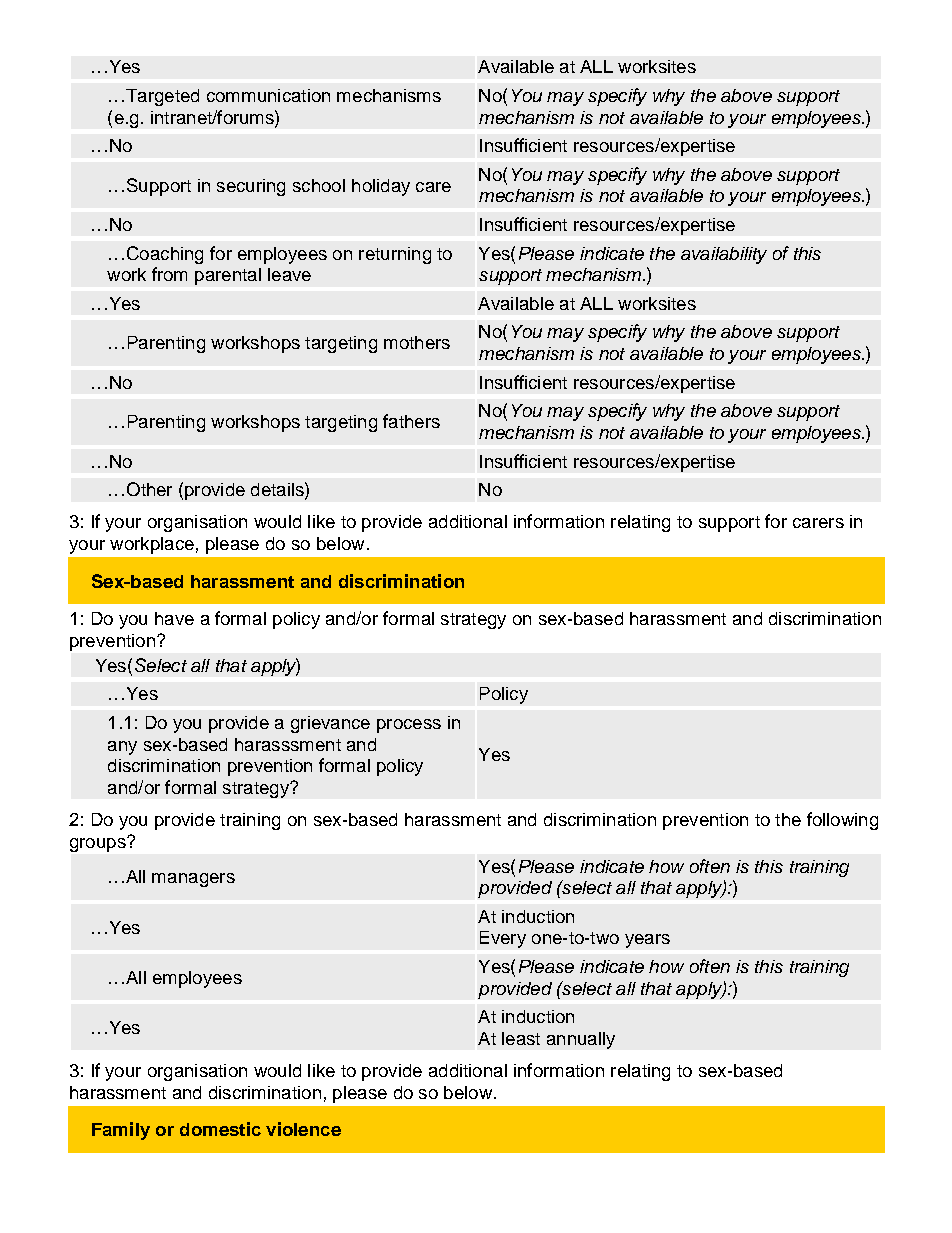  I want to click on managers, so click(193, 880).
